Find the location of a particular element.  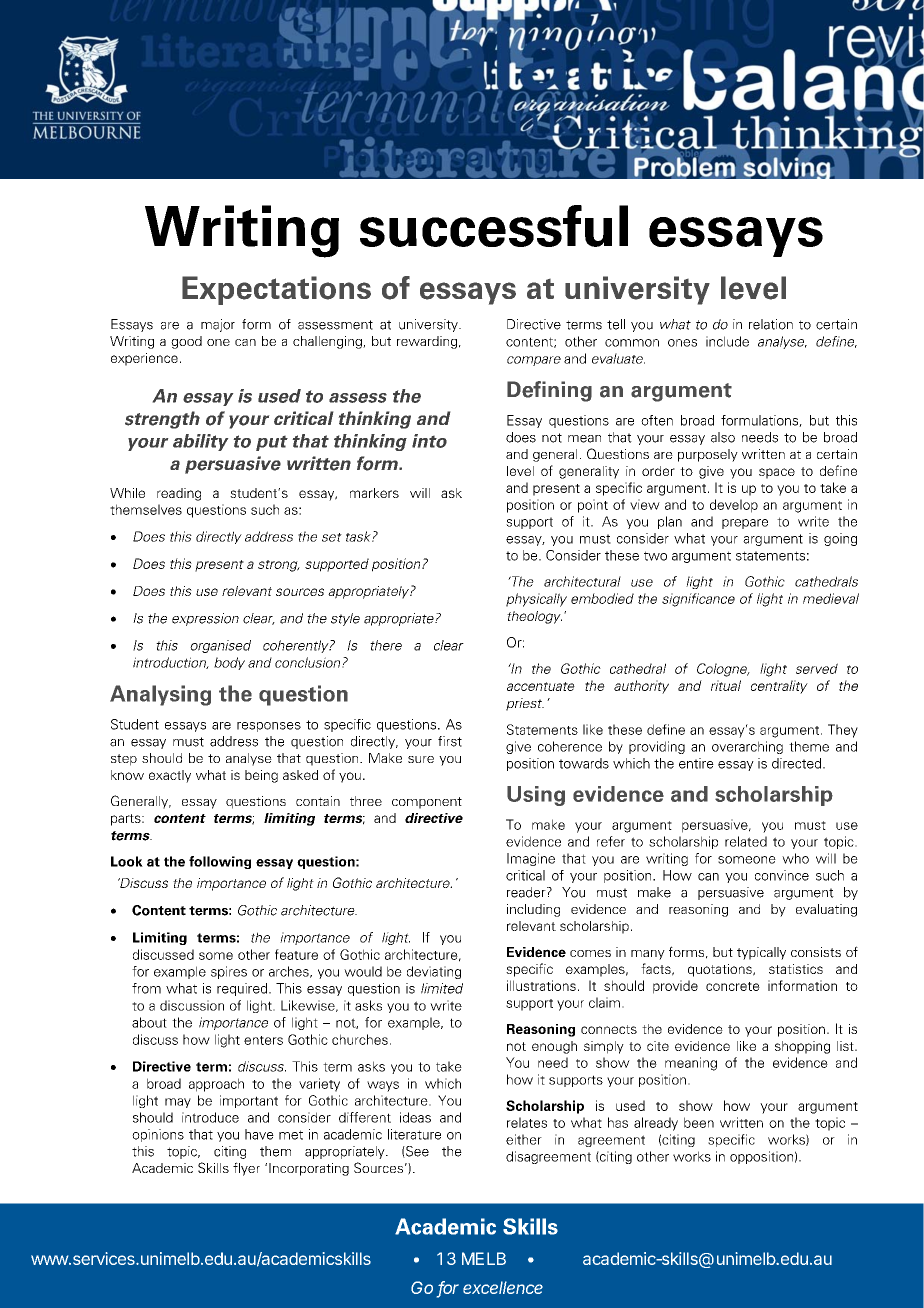

flyer is located at coordinates (246, 1169).
